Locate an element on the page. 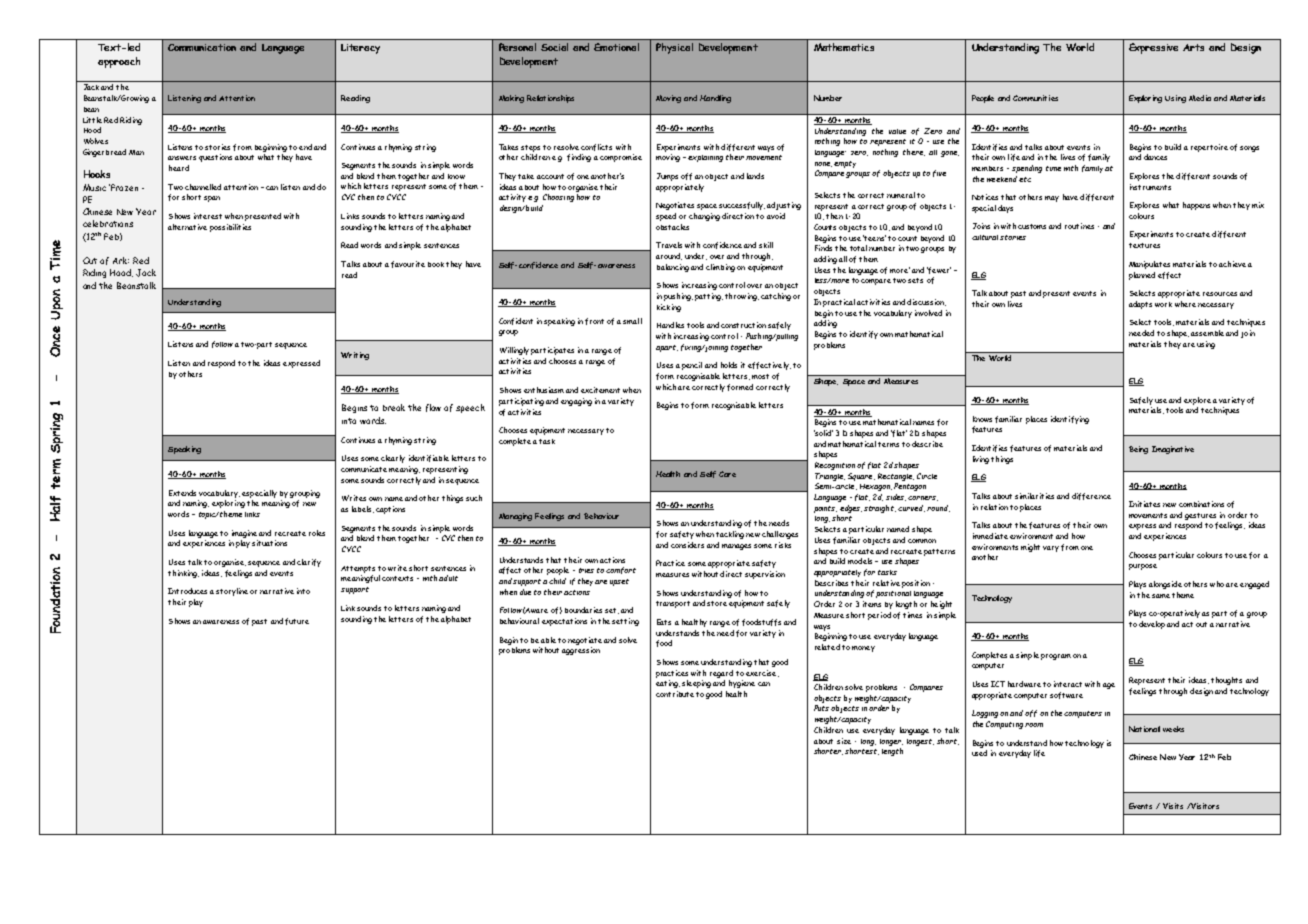 This page has height=924, width=1308. Physical is located at coordinates (674, 48).
